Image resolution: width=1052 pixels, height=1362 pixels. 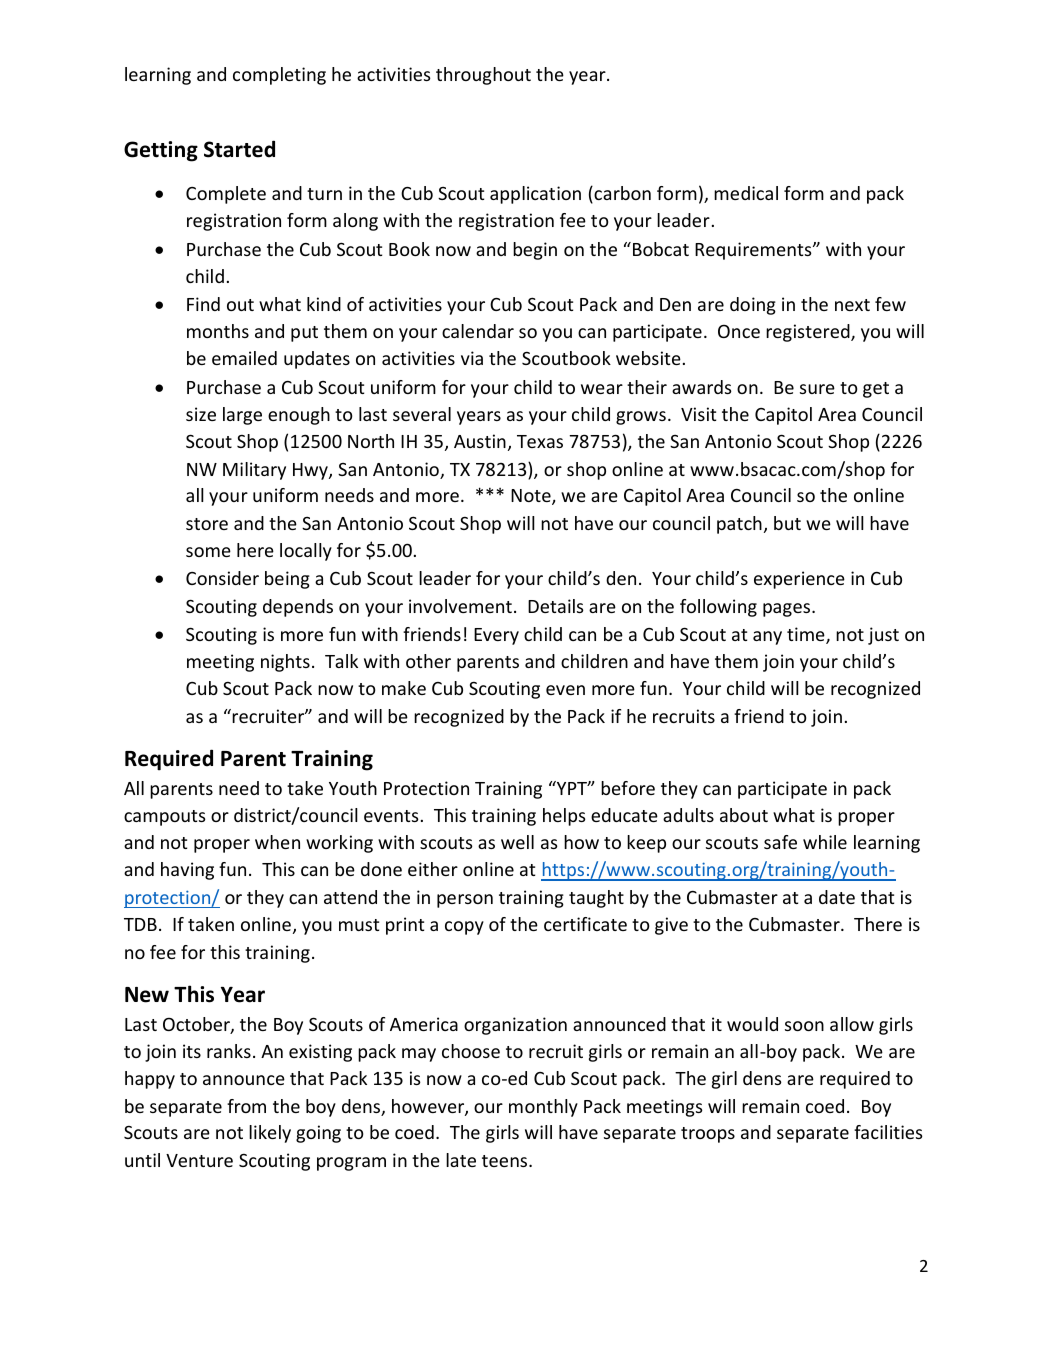 I want to click on emailed, so click(x=244, y=358).
